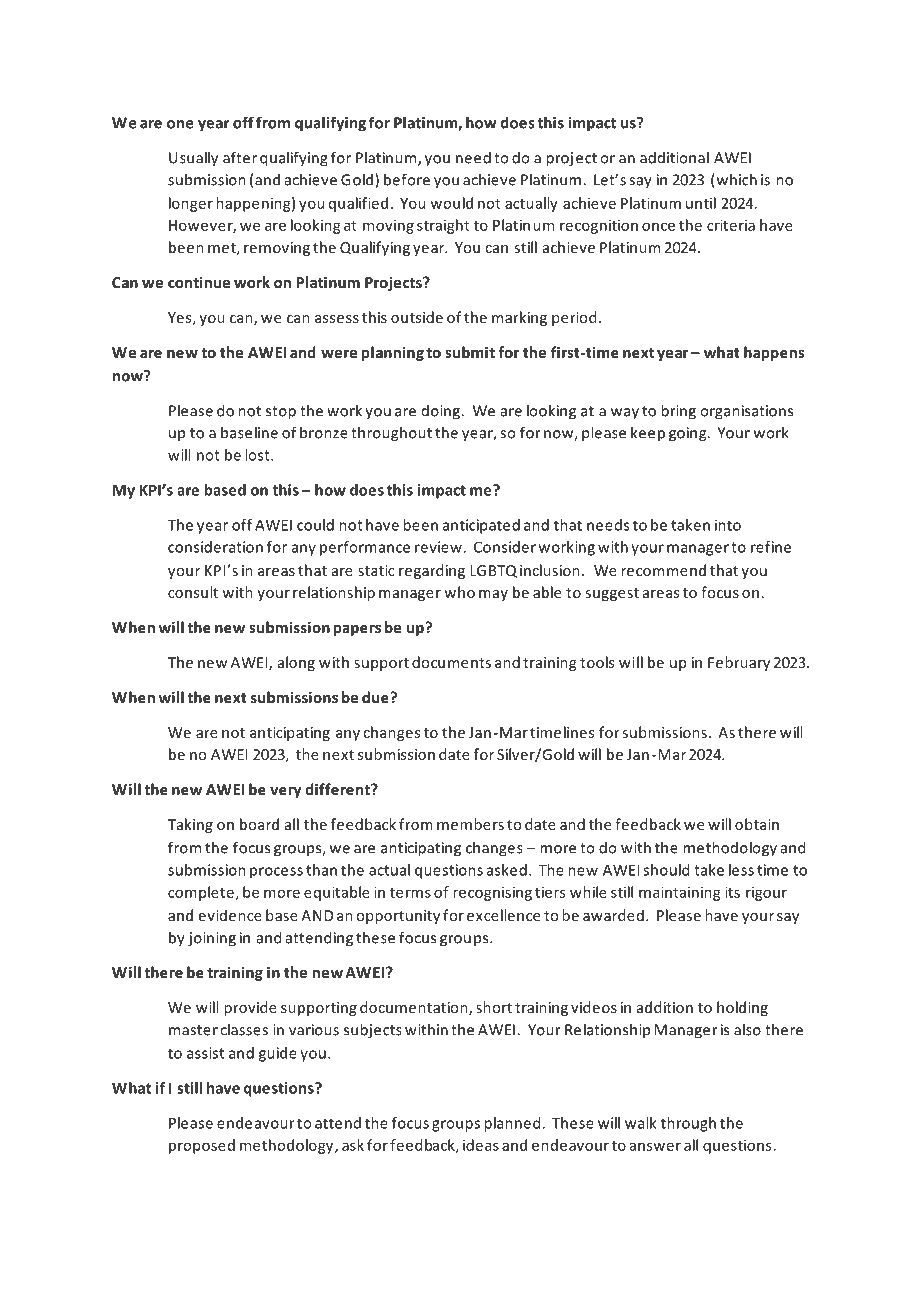 The height and width of the page is (1308, 924). I want to click on documents, so click(451, 662).
